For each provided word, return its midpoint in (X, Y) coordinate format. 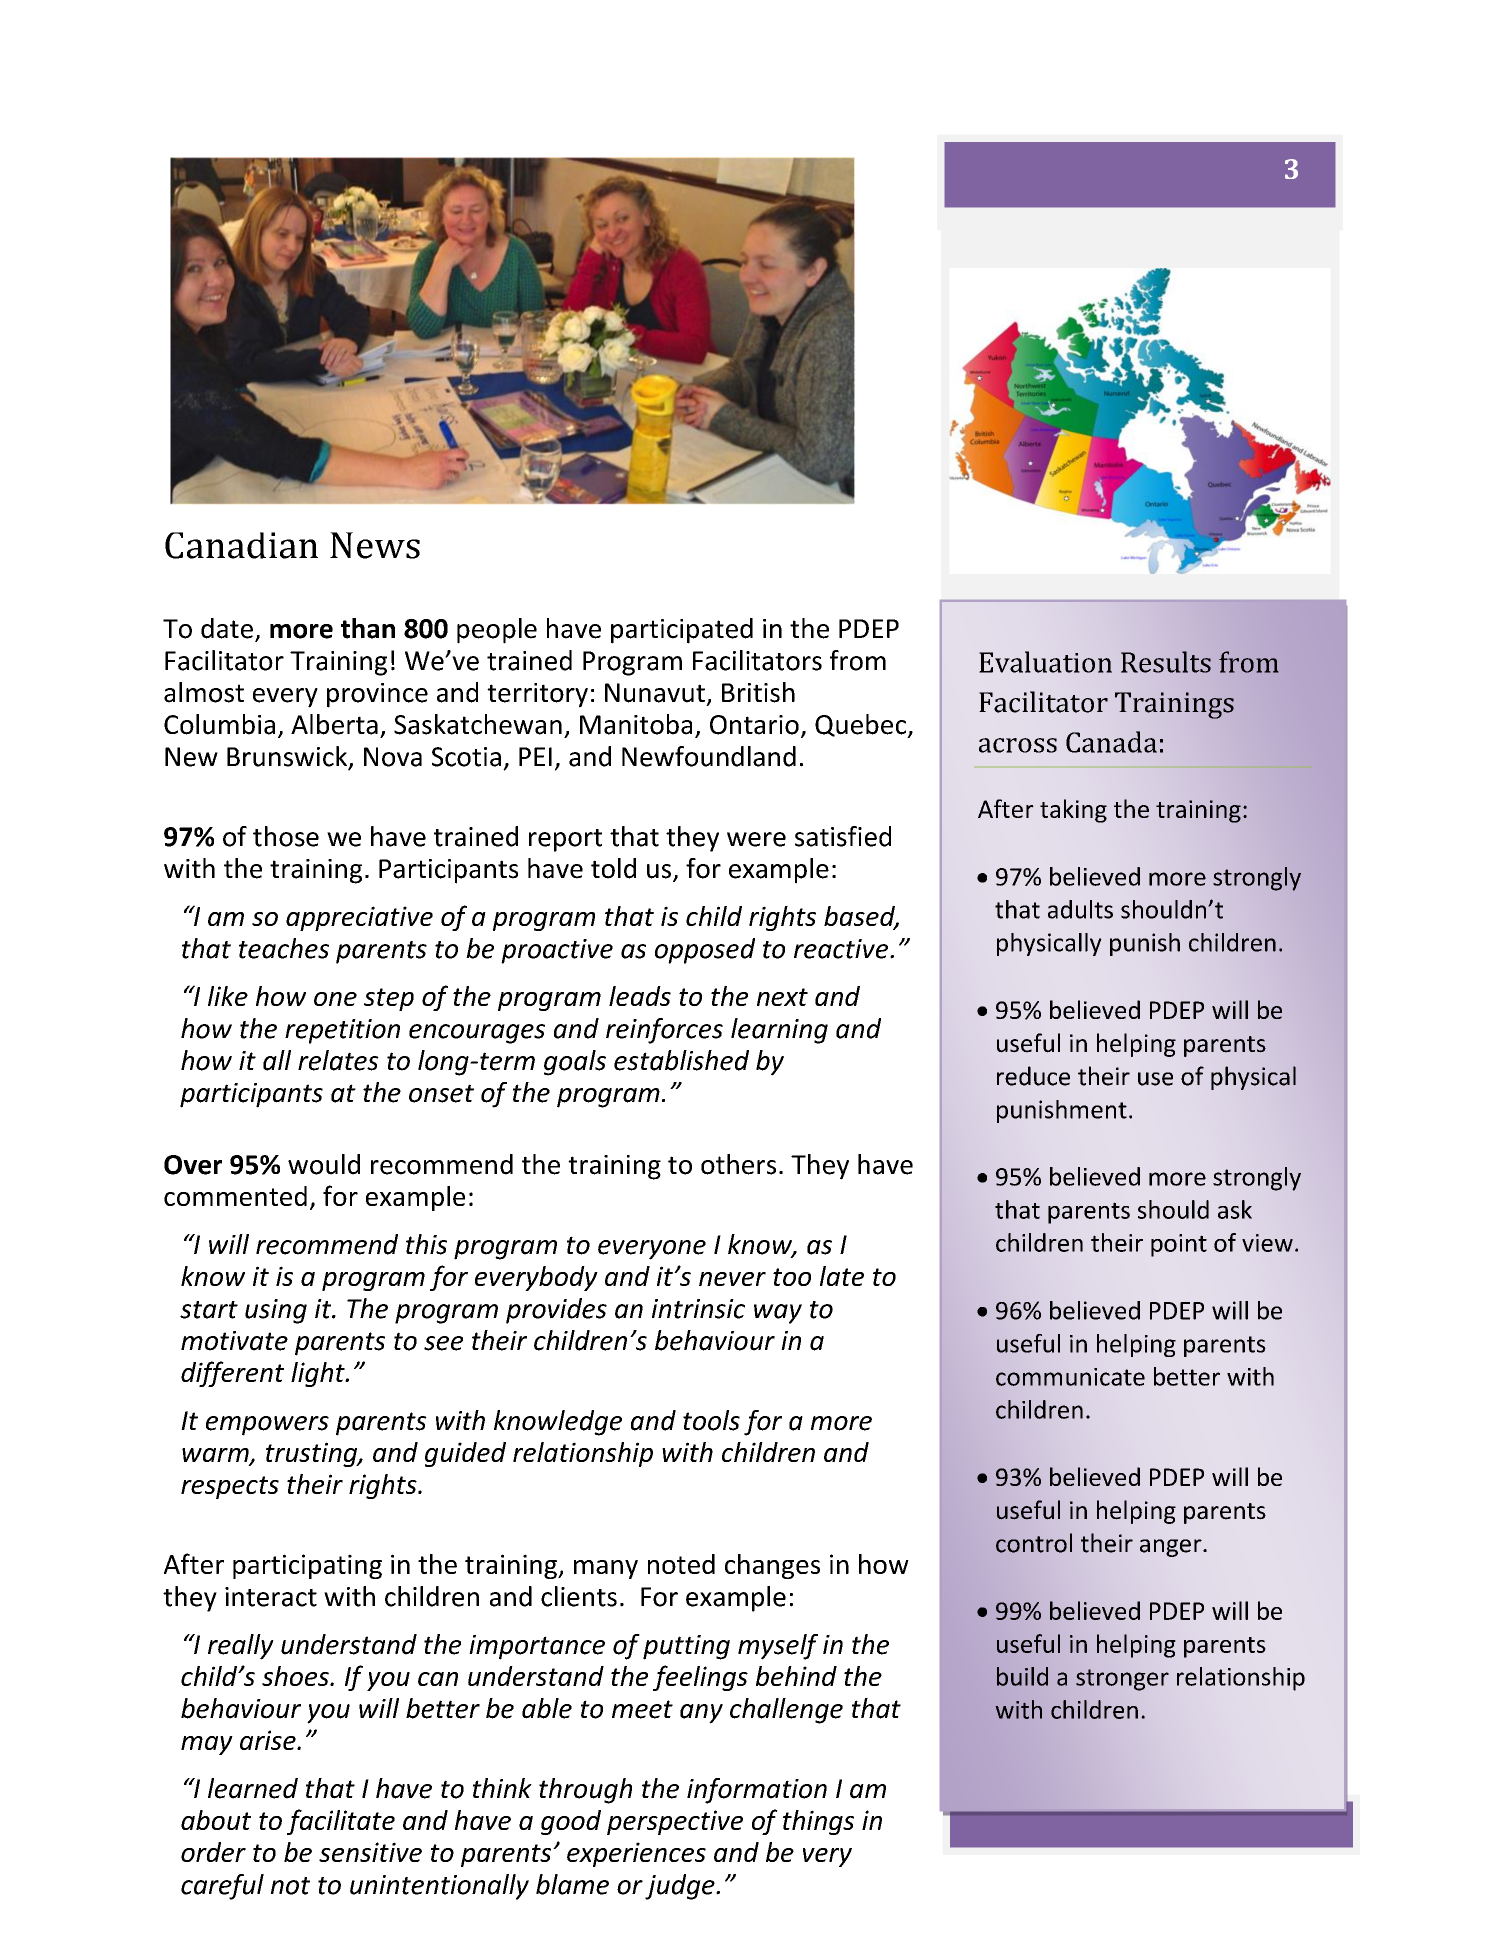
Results (1166, 662)
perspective (675, 1822)
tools (711, 1420)
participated (682, 631)
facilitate (341, 1822)
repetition (342, 1031)
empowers (267, 1426)
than (368, 628)
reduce (1033, 1076)
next (782, 997)
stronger (1122, 1680)
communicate (1070, 1377)
